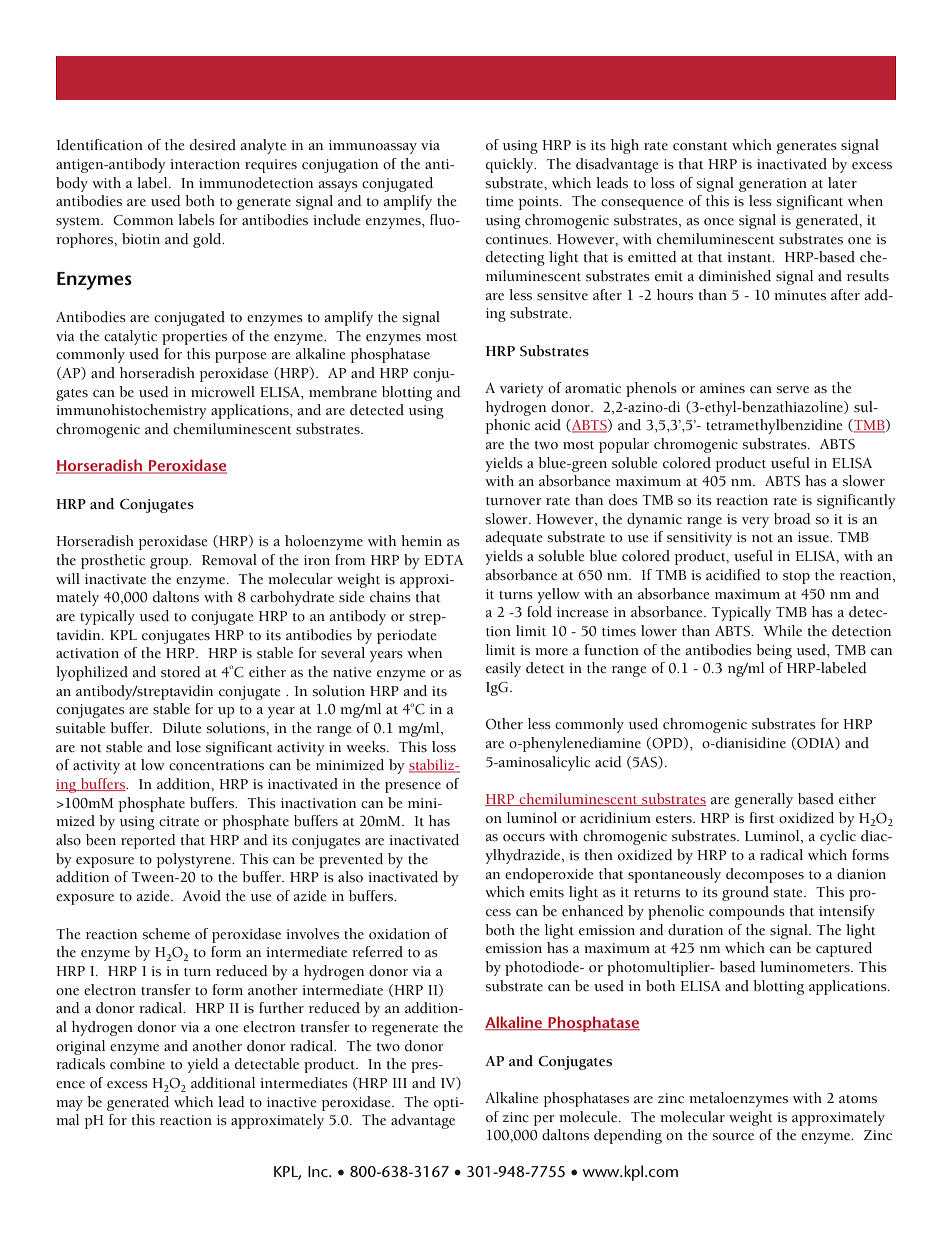  What do you see at coordinates (524, 838) in the document?
I see `occurs` at bounding box center [524, 838].
